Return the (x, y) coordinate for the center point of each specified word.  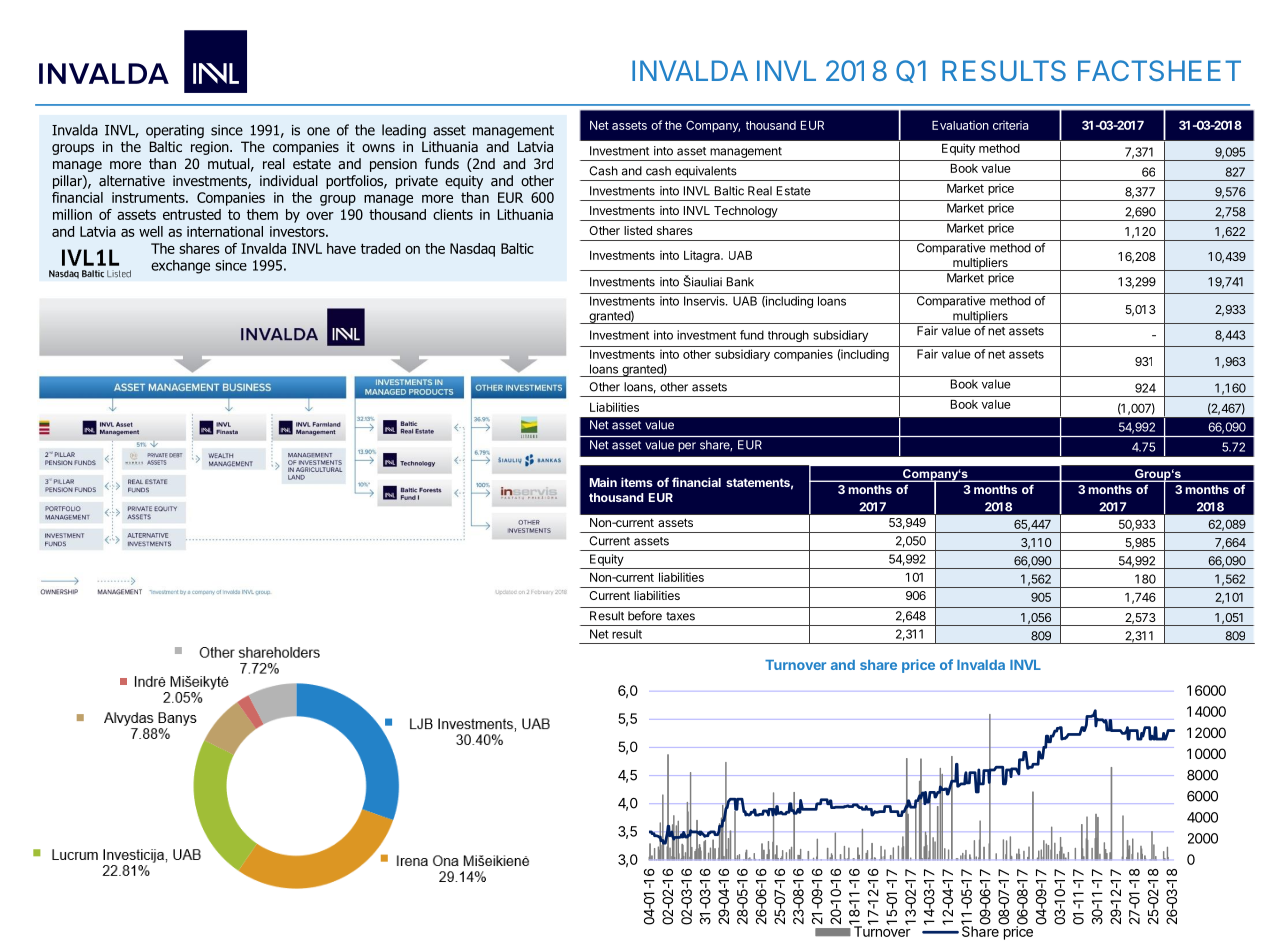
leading (404, 131)
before (645, 616)
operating (175, 131)
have (341, 248)
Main (603, 482)
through (788, 336)
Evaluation (960, 125)
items (637, 482)
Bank (740, 282)
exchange (180, 267)
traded (380, 248)
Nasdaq (472, 250)
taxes (680, 616)
